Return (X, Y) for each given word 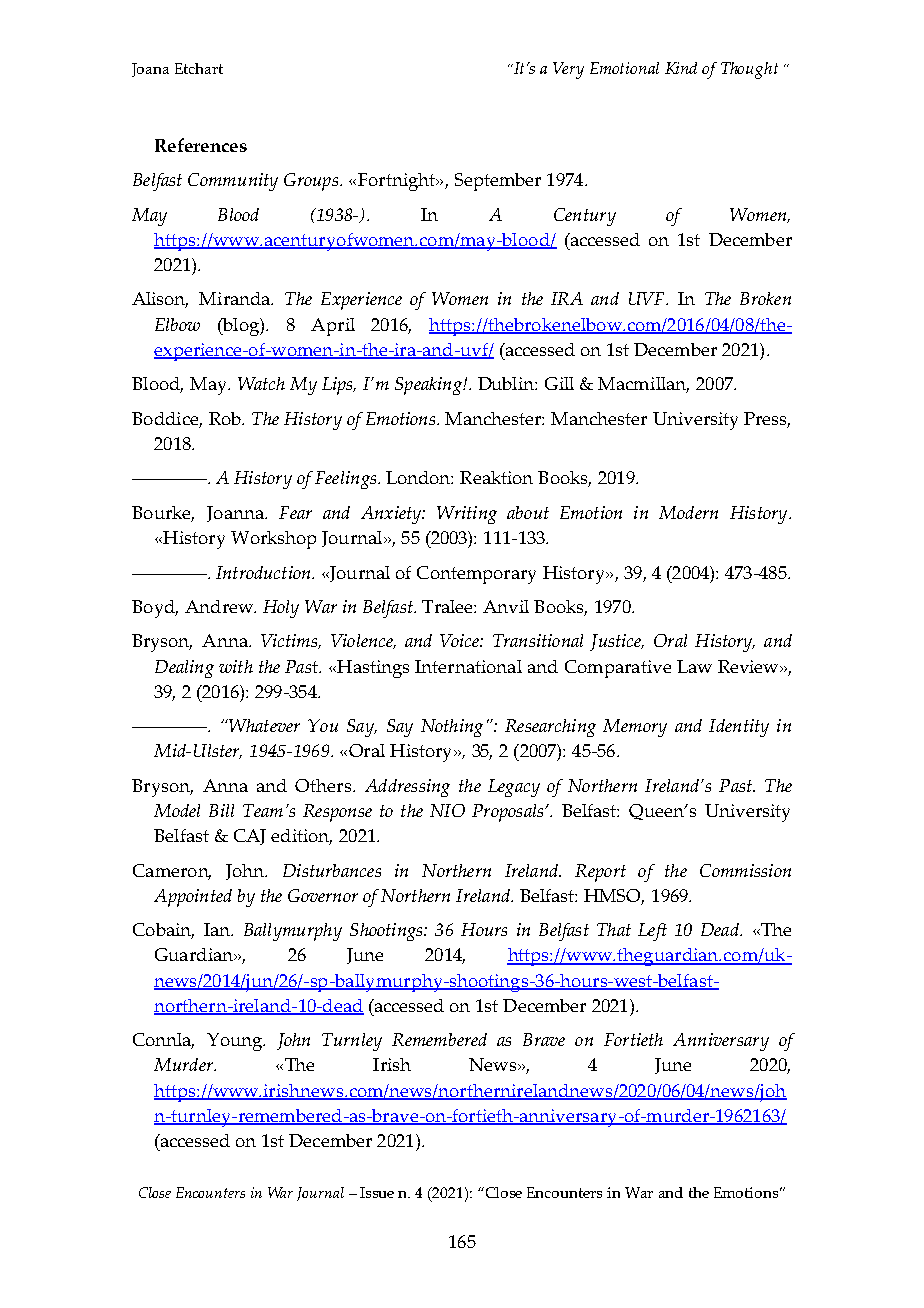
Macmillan (643, 385)
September (498, 182)
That (614, 929)
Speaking (429, 386)
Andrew (220, 606)
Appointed (193, 898)
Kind (681, 68)
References (201, 145)
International (468, 666)
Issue (377, 1192)
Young (235, 1042)
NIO (447, 810)
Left (652, 932)
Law (694, 666)
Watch (261, 383)
